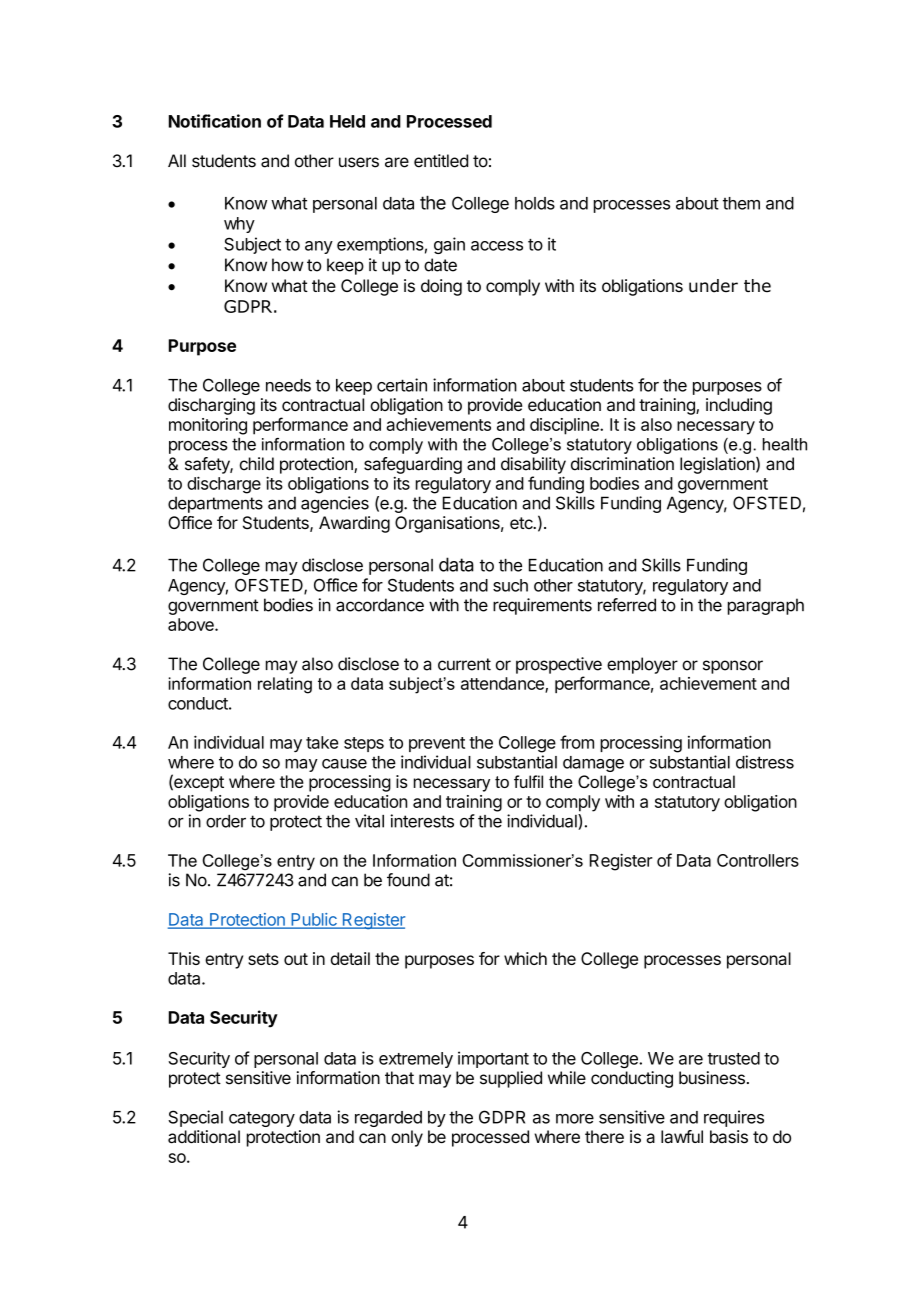  Describe the element at coordinates (733, 667) in the page. I see `sponsor` at that location.
